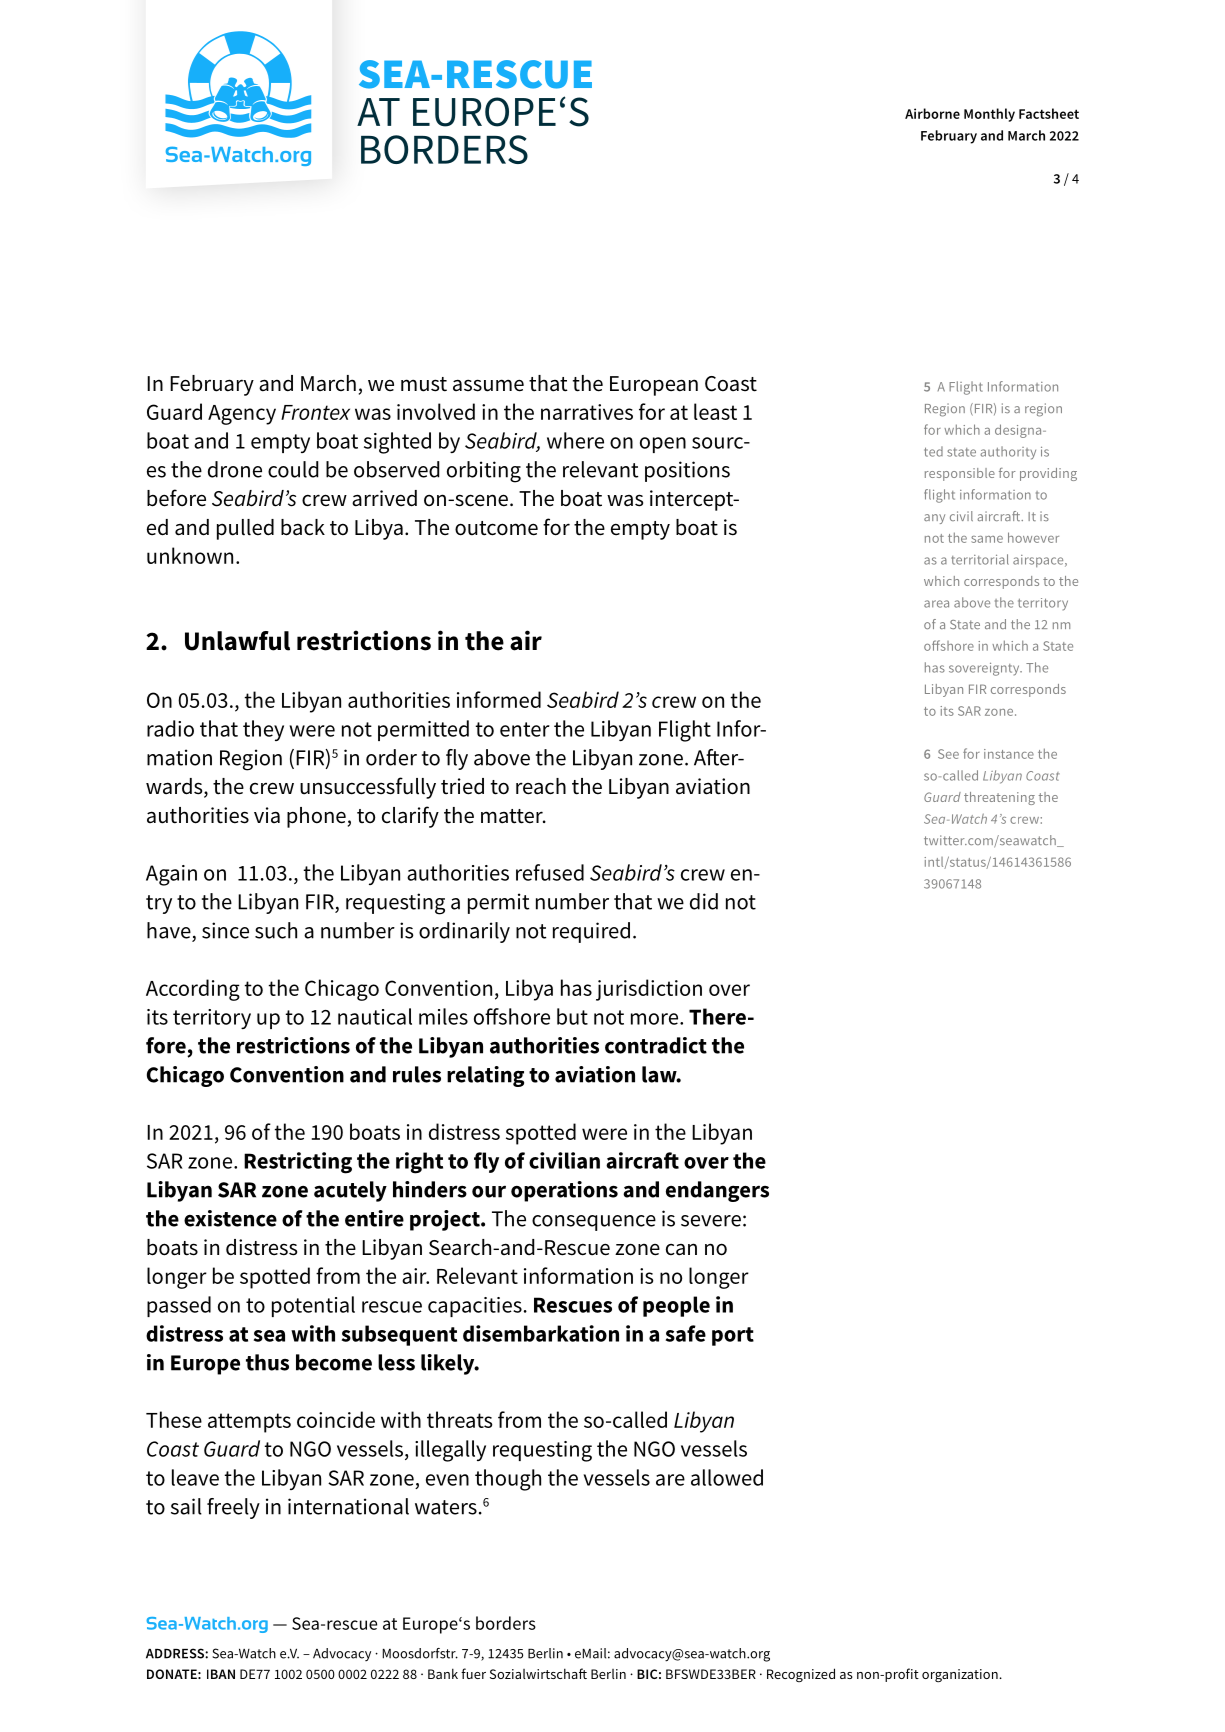 The height and width of the screenshot is (1732, 1225). Describe the element at coordinates (932, 113) in the screenshot. I see `Airborne` at that location.
